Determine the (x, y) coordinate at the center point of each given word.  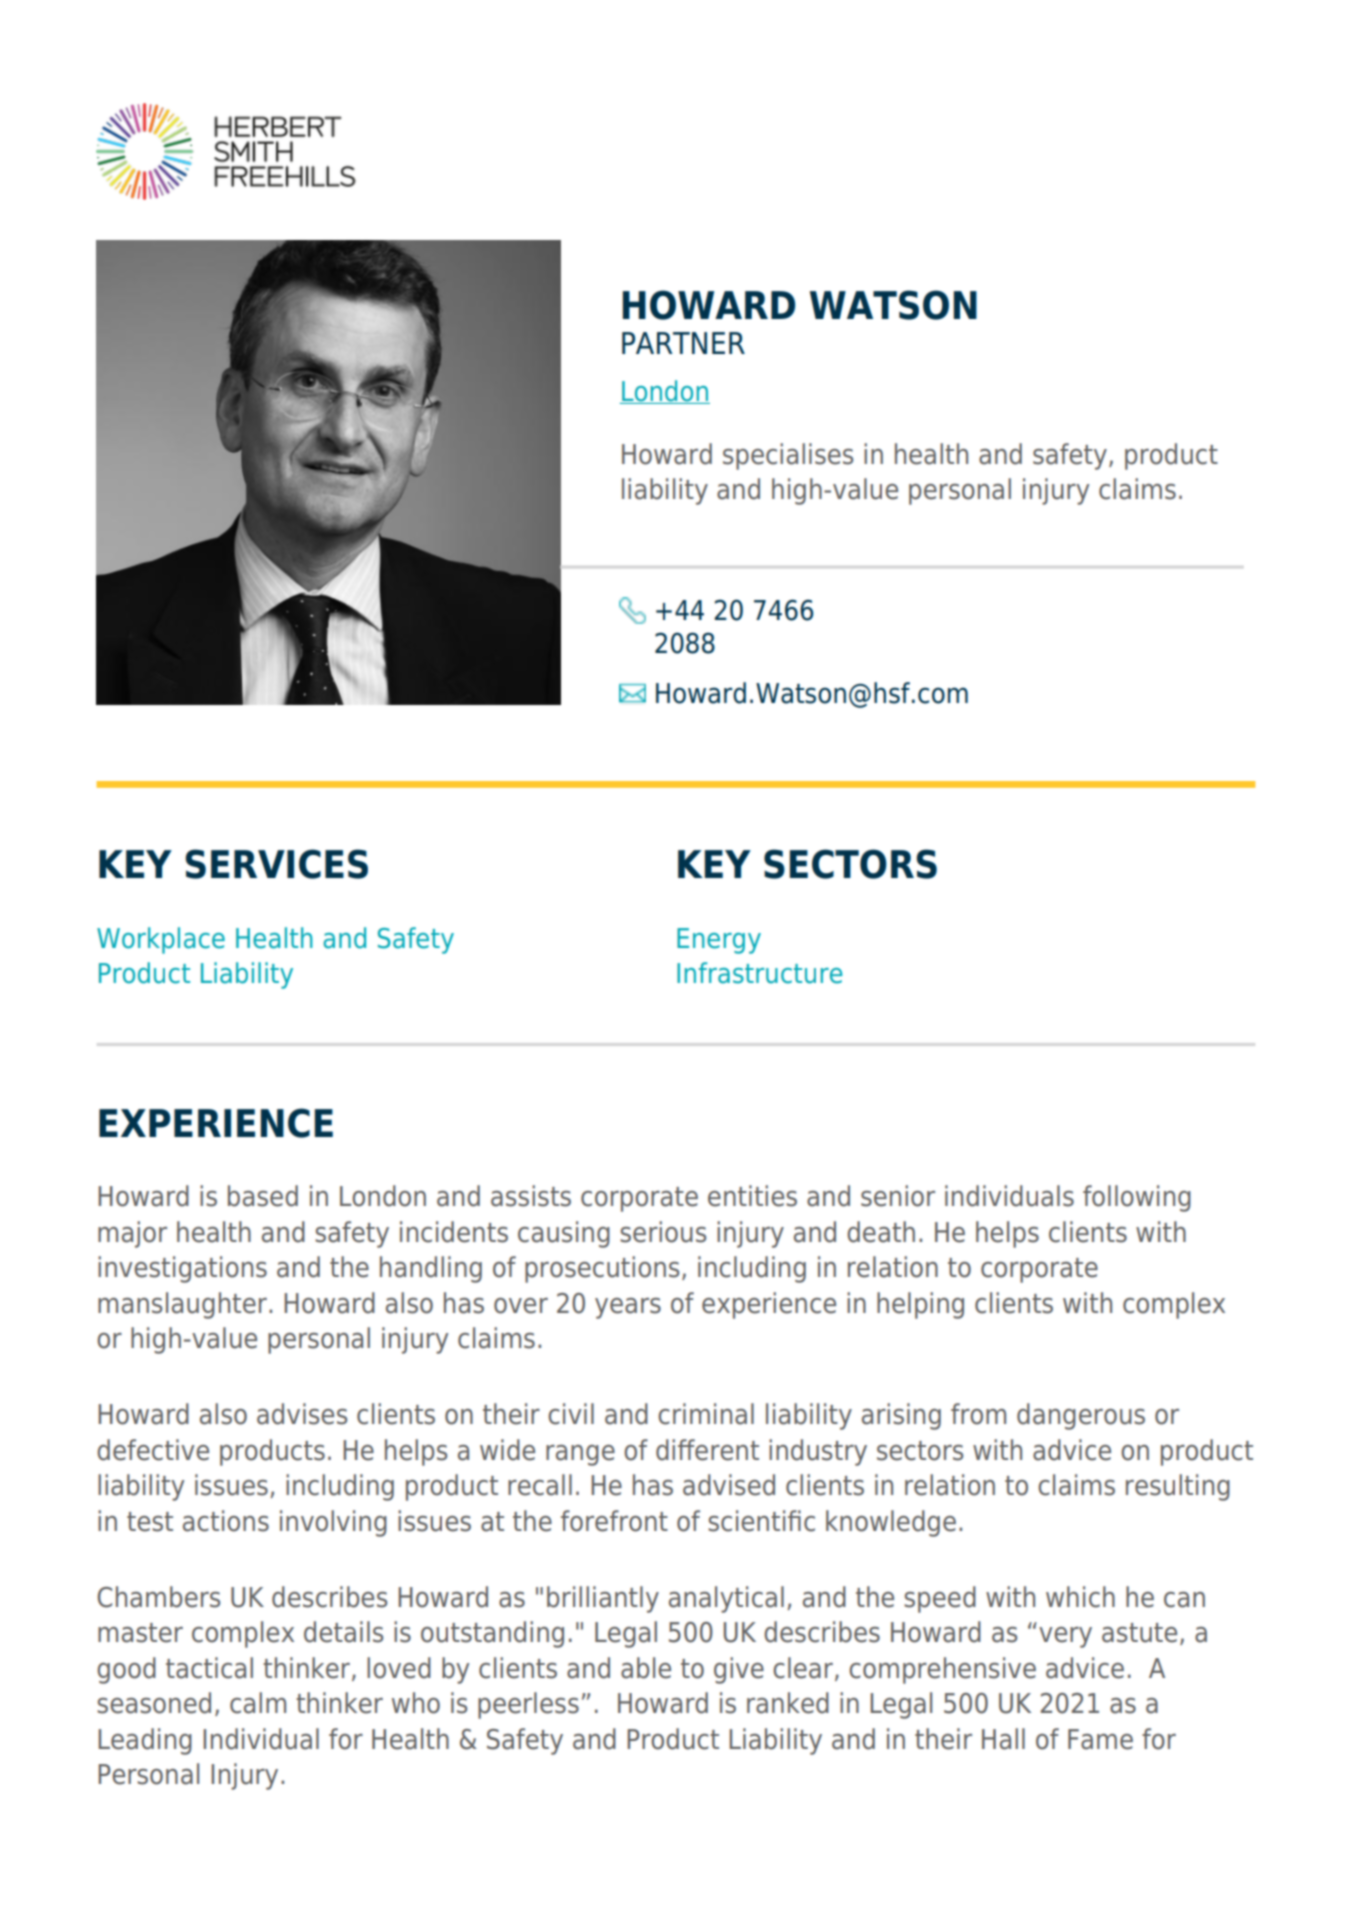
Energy (719, 941)
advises (302, 1414)
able (646, 1668)
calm (258, 1703)
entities (752, 1196)
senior (898, 1196)
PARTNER (683, 343)
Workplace (161, 940)
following (1137, 1198)
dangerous (1081, 1416)
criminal (706, 1414)
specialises (788, 456)
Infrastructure (759, 973)
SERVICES (276, 864)
